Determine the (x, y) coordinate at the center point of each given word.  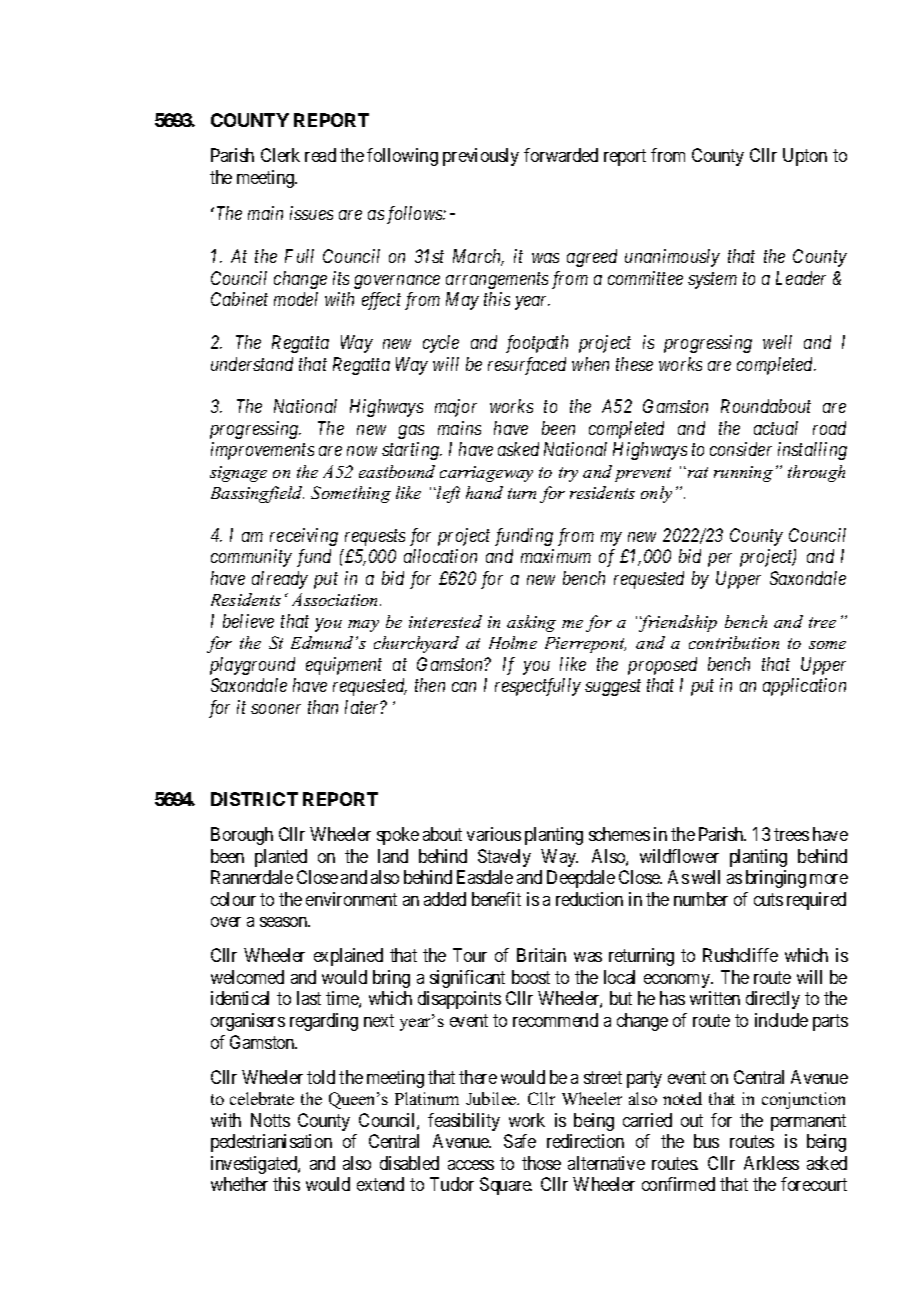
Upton (805, 157)
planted (281, 858)
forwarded (561, 155)
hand (484, 492)
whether (239, 1184)
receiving (304, 537)
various (494, 834)
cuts (768, 899)
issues (311, 213)
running (743, 474)
